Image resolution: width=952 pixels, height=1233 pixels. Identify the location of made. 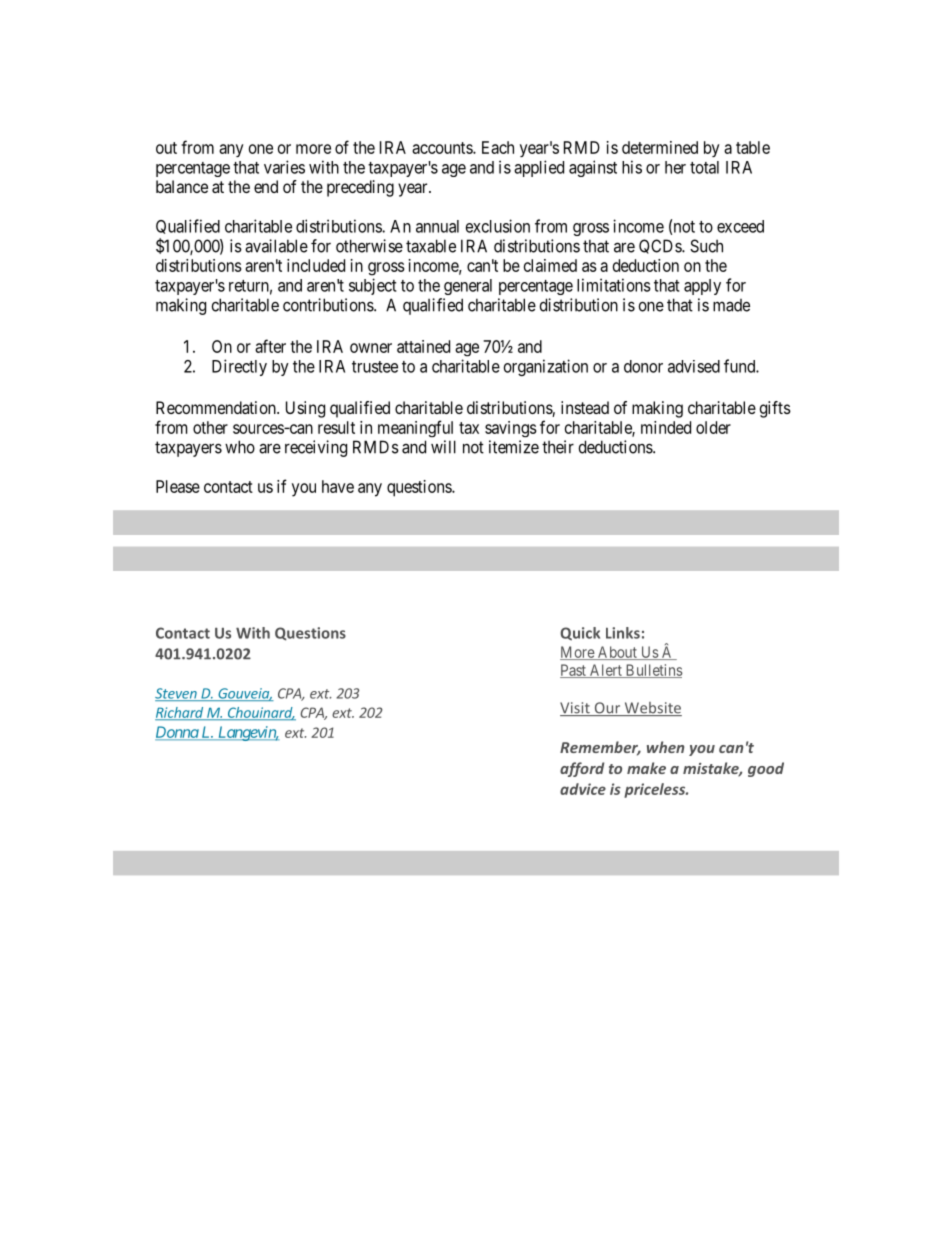
(731, 305).
